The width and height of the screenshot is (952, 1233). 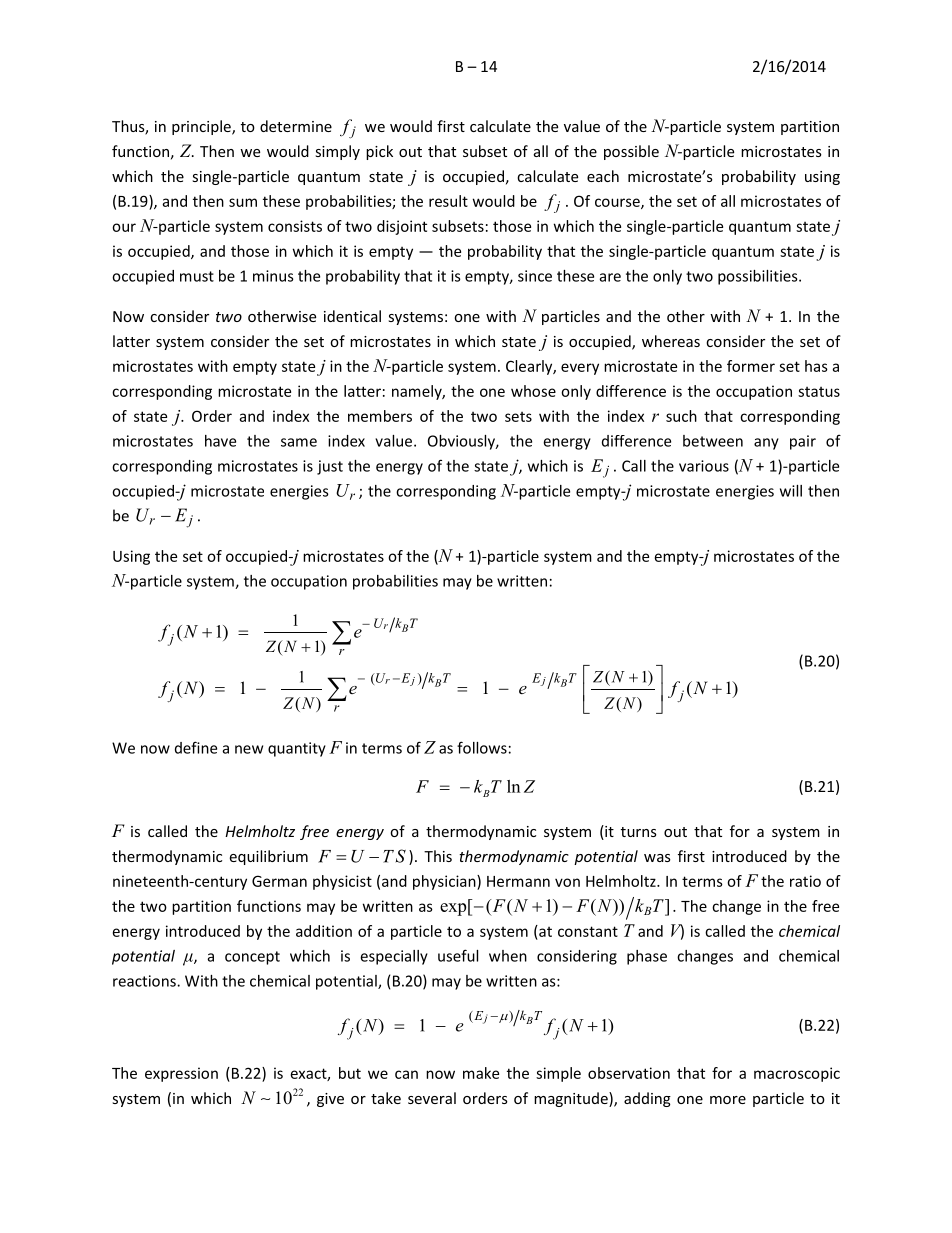 I want to click on whose, so click(x=533, y=391).
